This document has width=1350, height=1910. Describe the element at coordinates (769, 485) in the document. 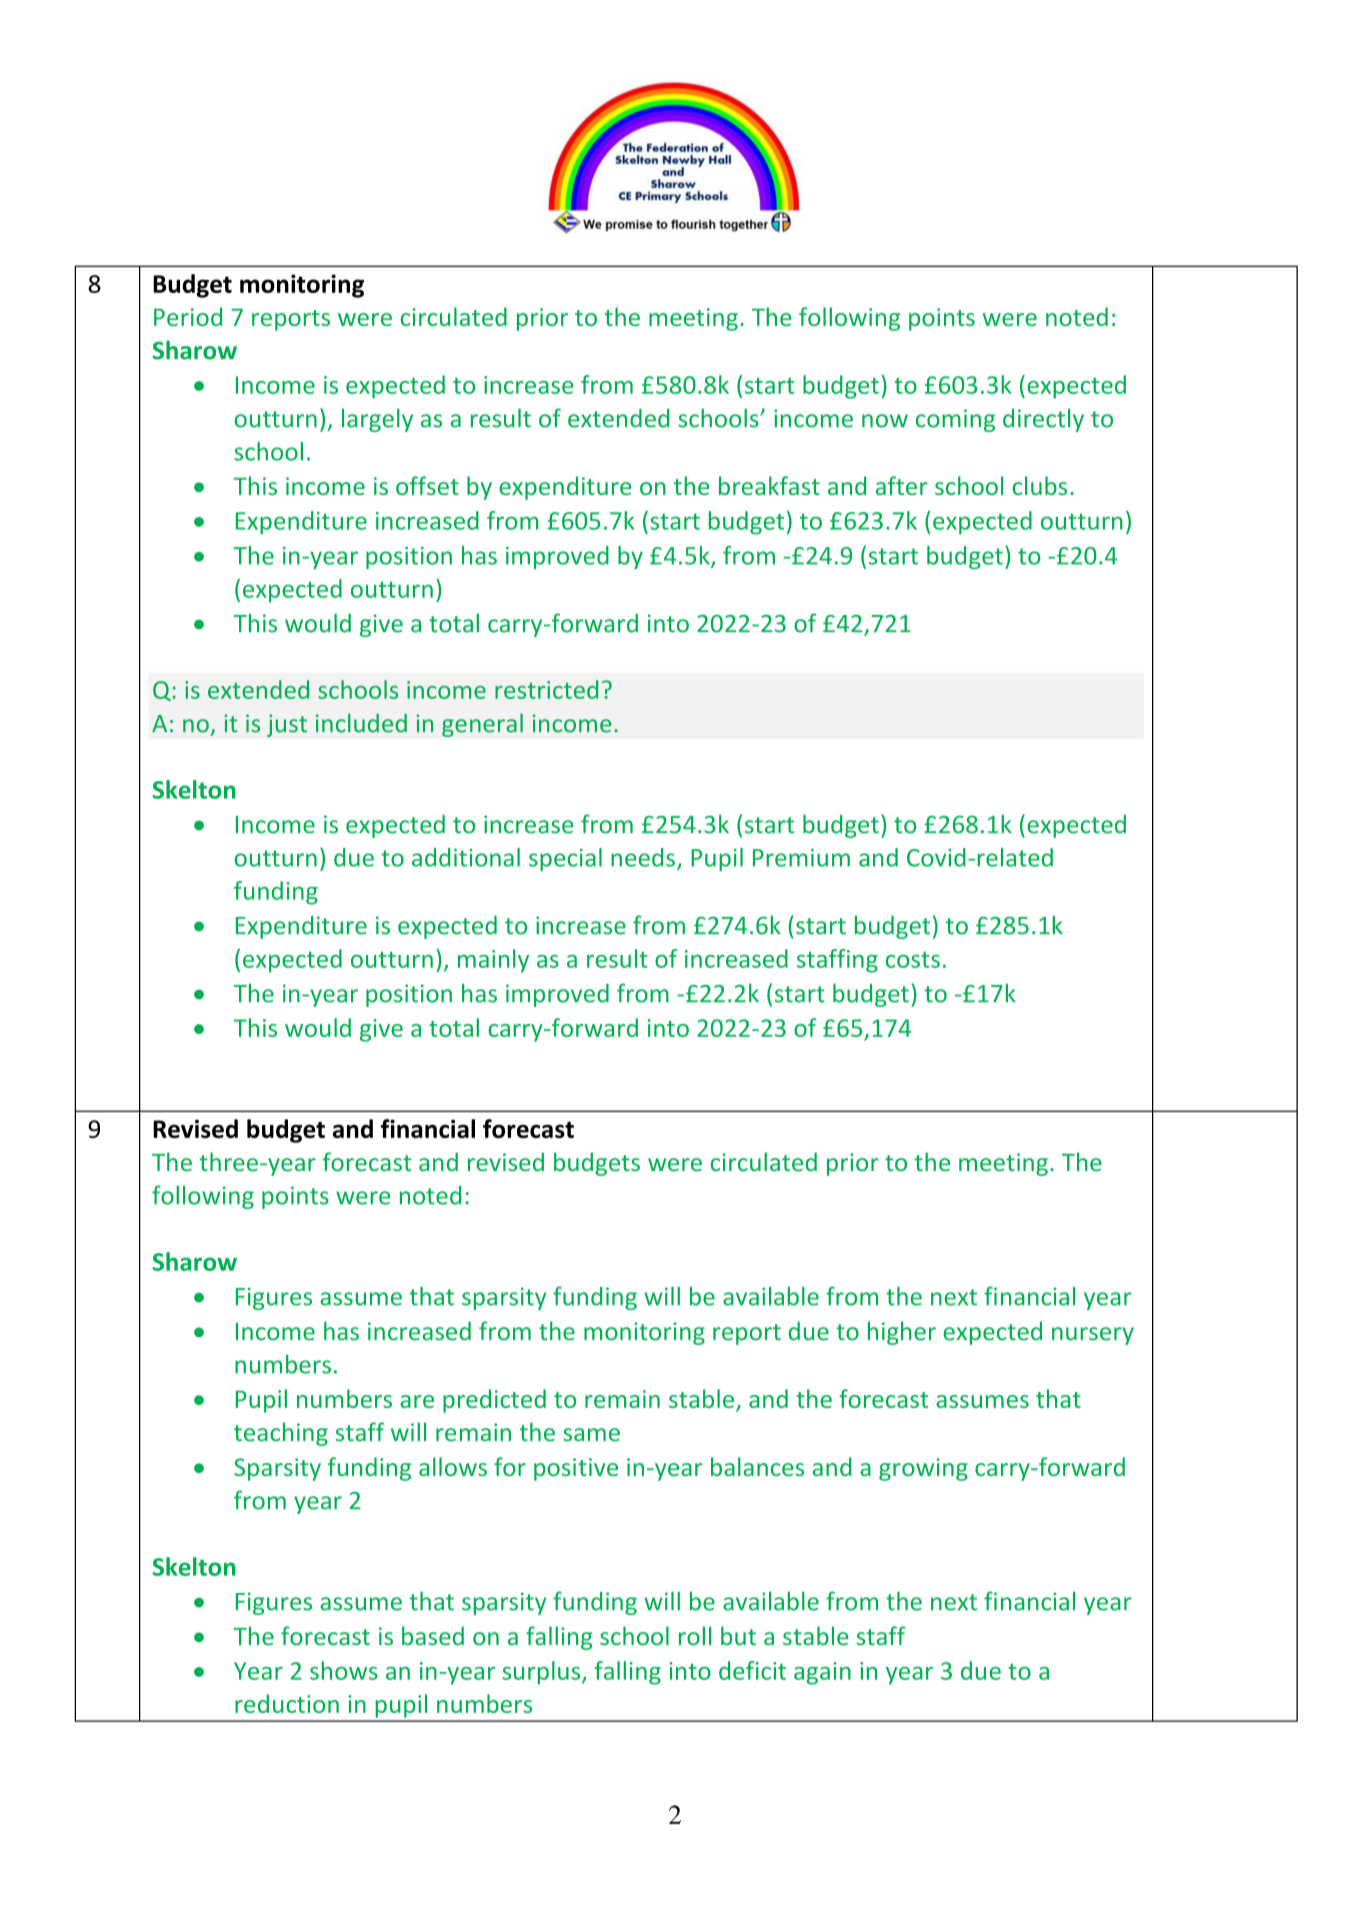

I see `breakfast` at that location.
